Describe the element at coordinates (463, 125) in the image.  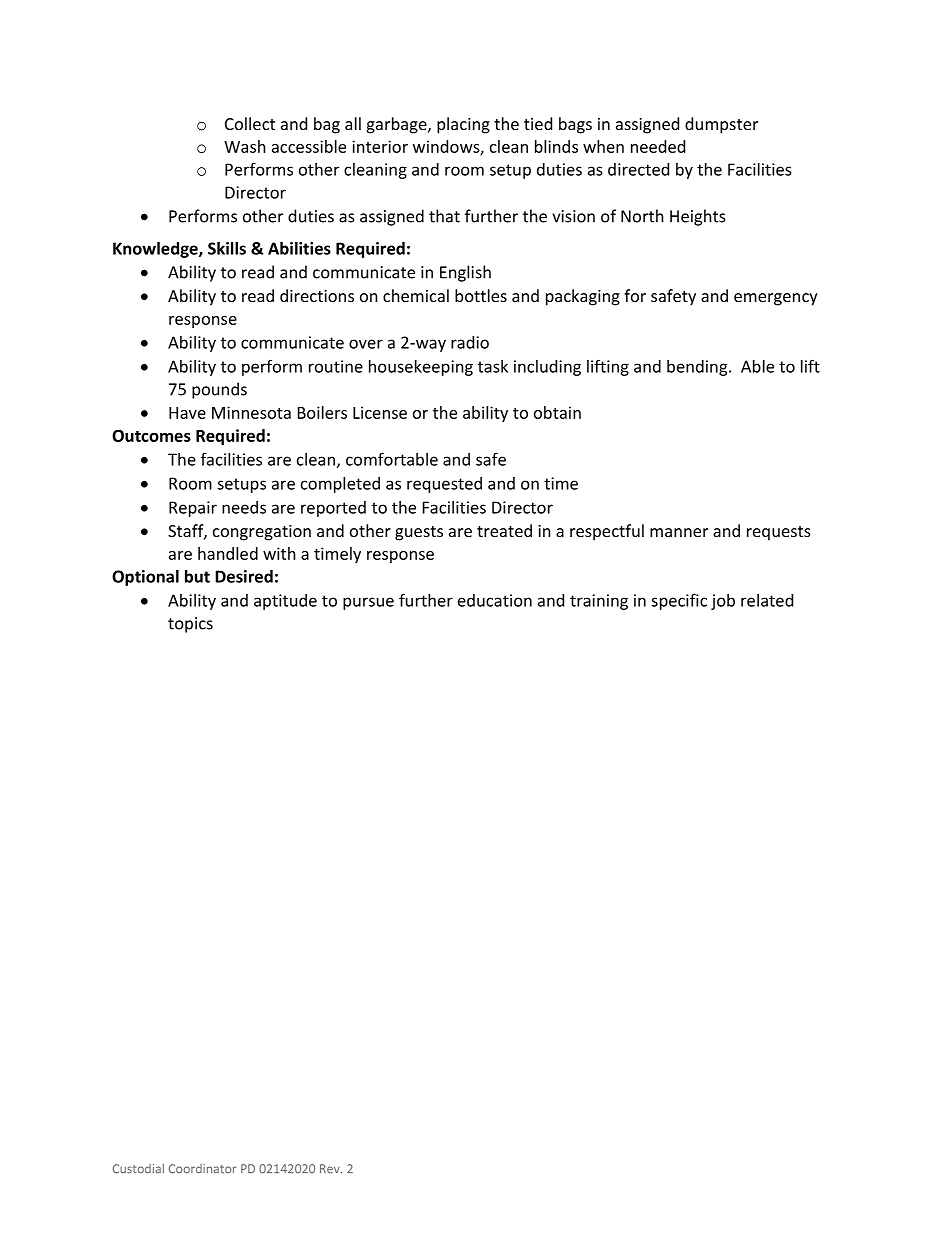
I see `placing` at that location.
